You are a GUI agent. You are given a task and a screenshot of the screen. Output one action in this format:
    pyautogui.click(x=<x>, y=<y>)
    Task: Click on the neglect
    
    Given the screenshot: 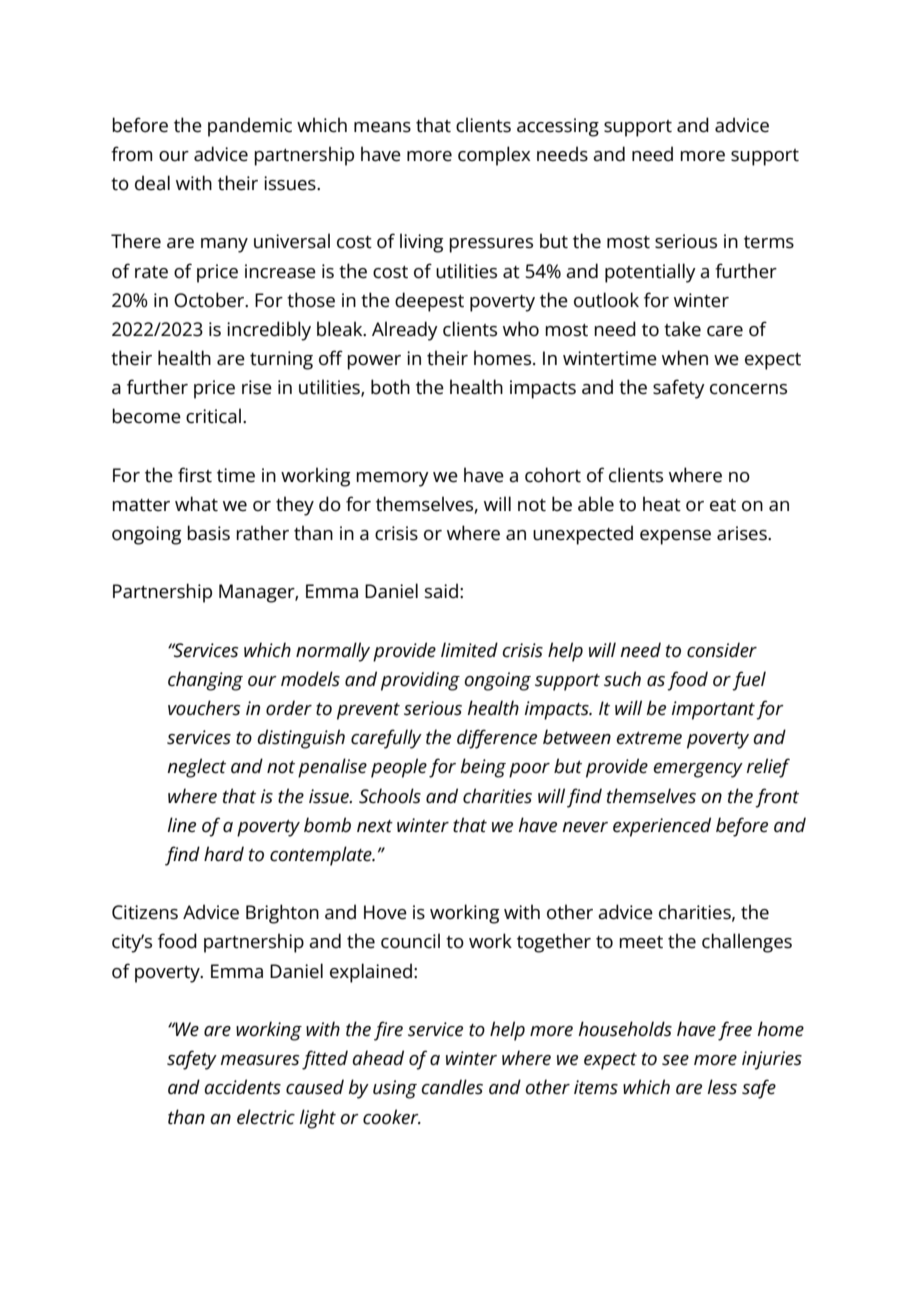 What is the action you would take?
    pyautogui.click(x=196, y=768)
